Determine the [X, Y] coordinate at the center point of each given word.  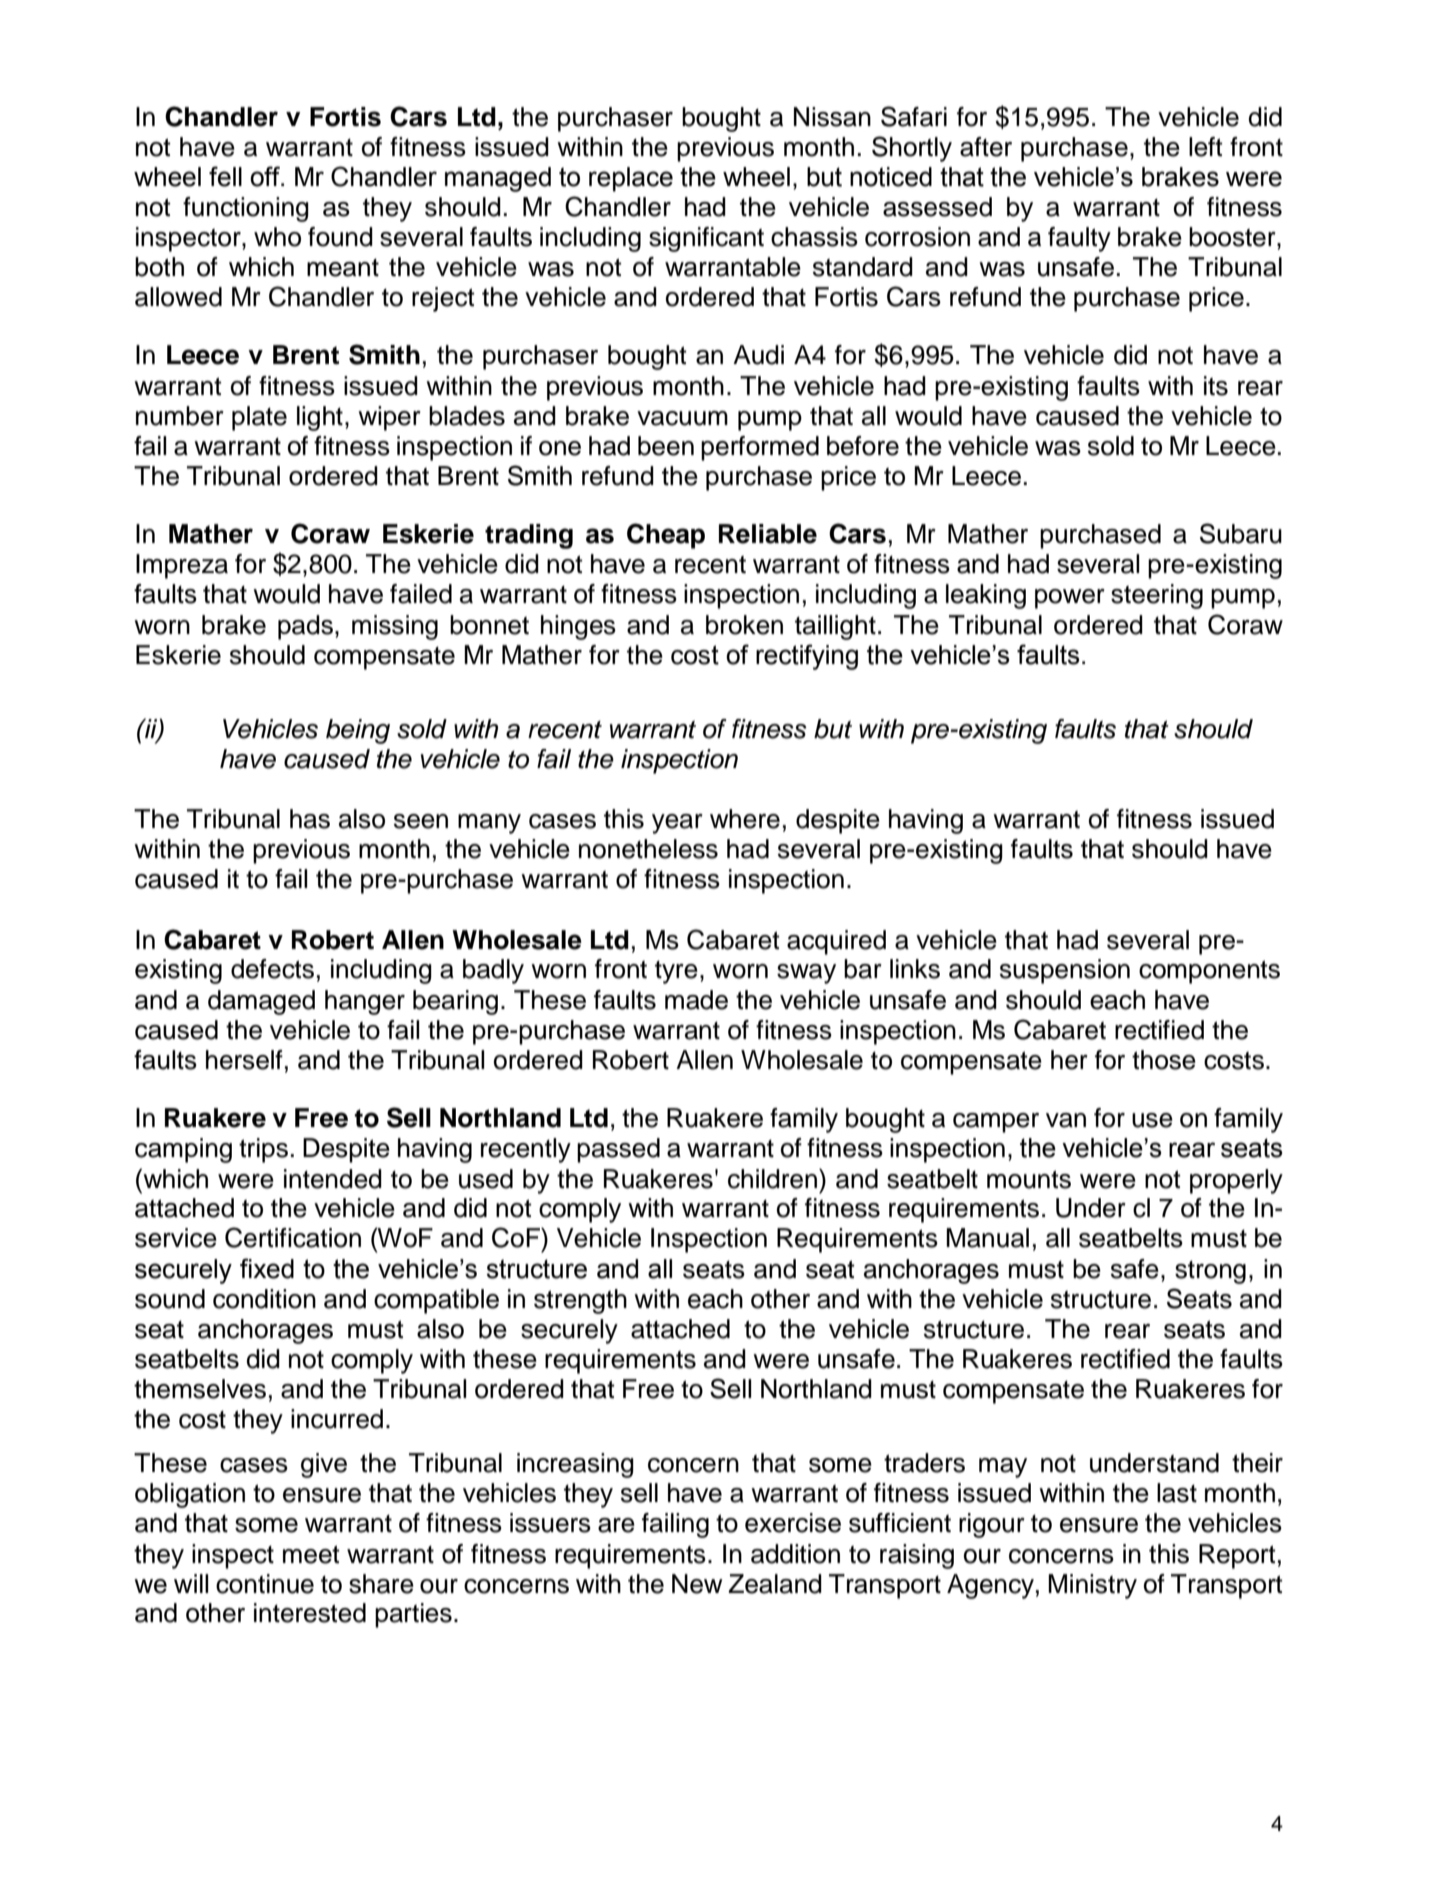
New [697, 1584]
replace [631, 179]
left [1206, 147]
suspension [1065, 971]
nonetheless [648, 849]
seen [421, 821]
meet [311, 1554]
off [266, 176]
